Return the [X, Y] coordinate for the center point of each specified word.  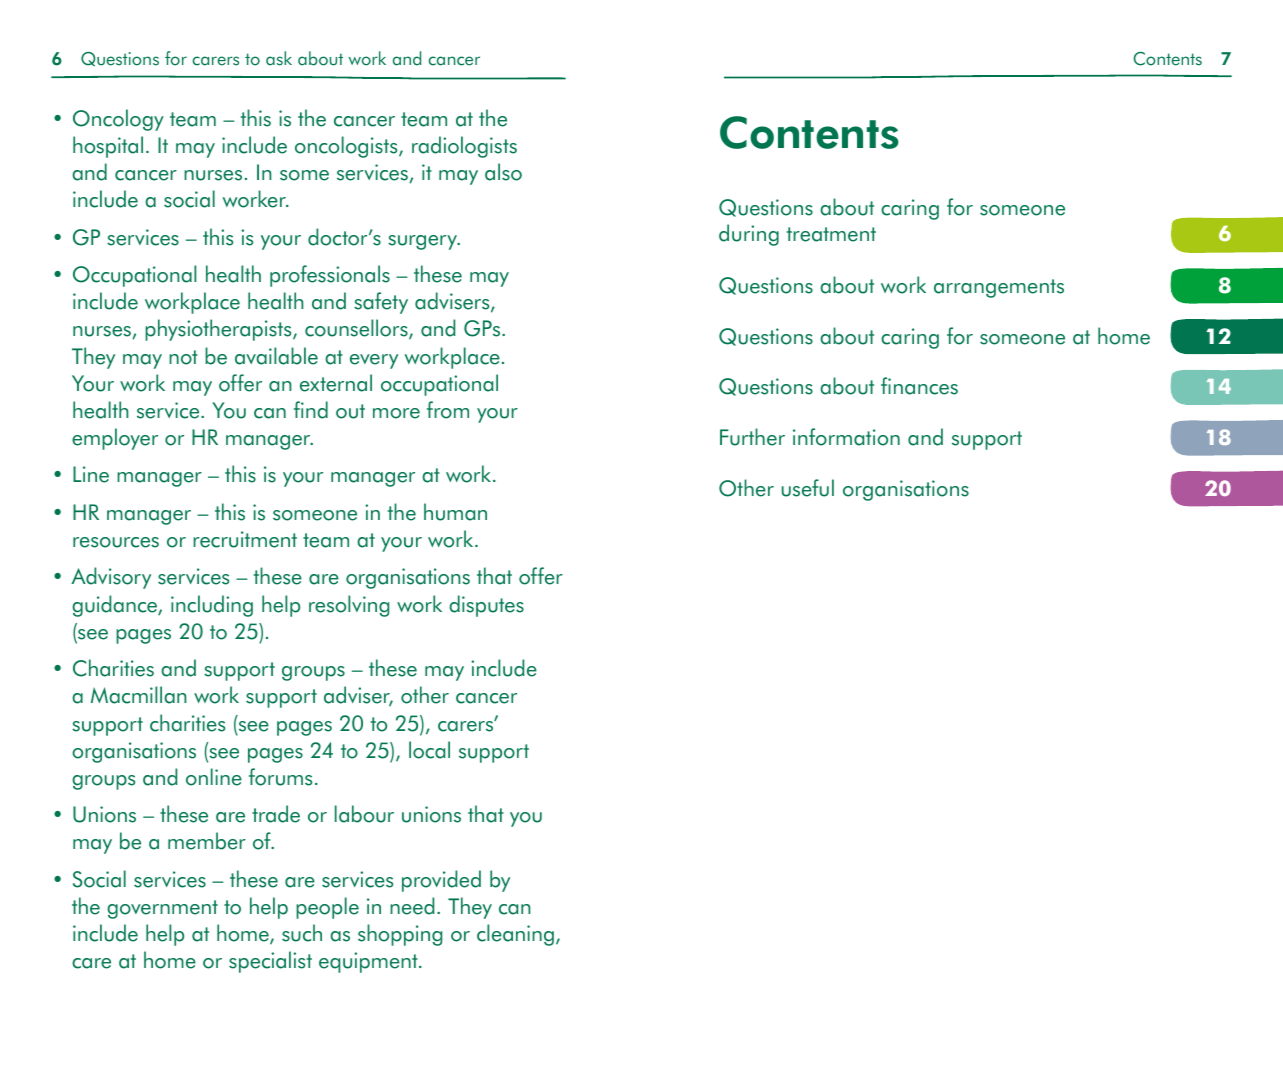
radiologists [464, 147]
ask [279, 58]
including [212, 606]
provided [441, 881]
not [183, 357]
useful [808, 488]
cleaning [515, 935]
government [162, 909]
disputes [486, 606]
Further [752, 437]
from [448, 410]
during [749, 235]
